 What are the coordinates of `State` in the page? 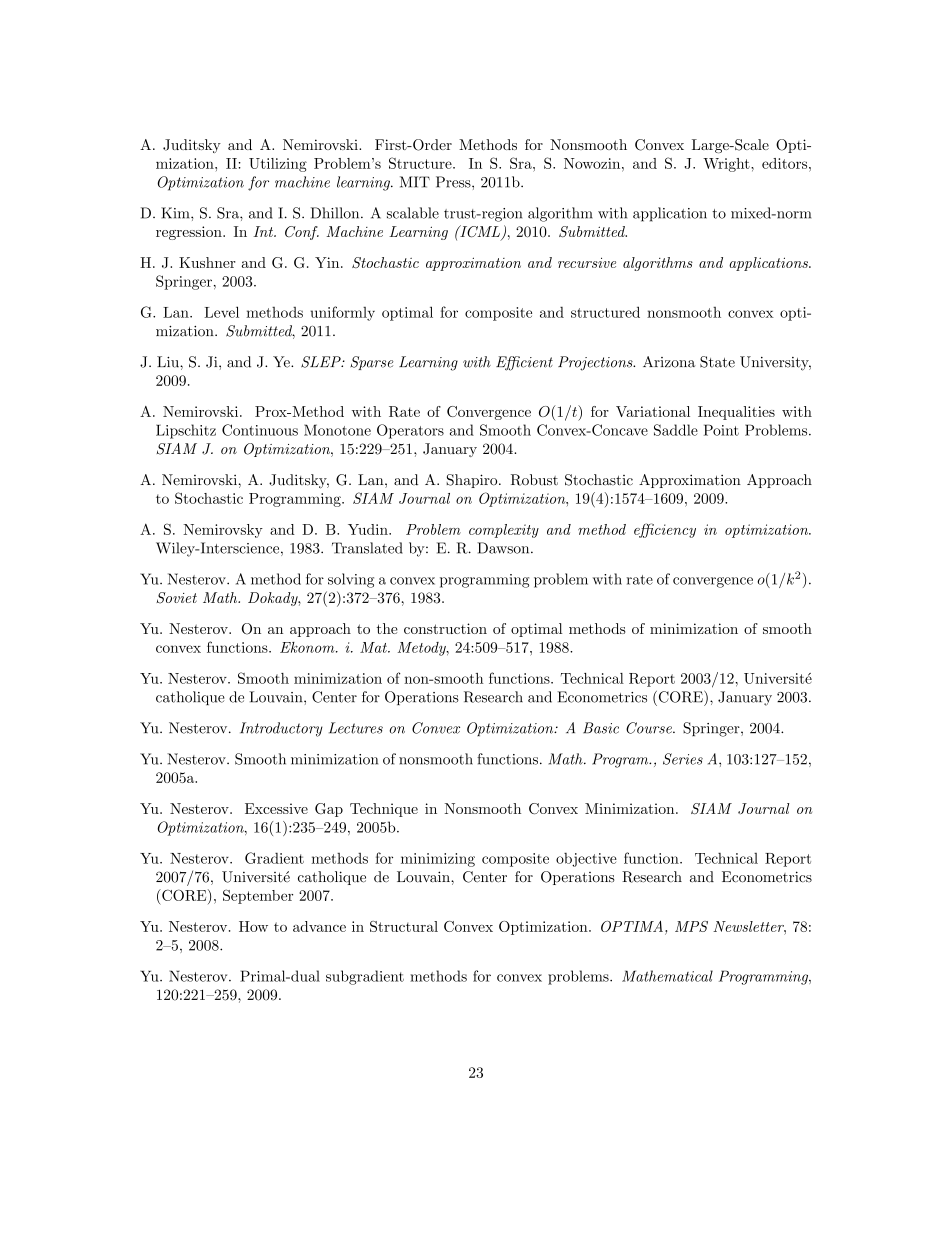 It's located at (717, 362).
